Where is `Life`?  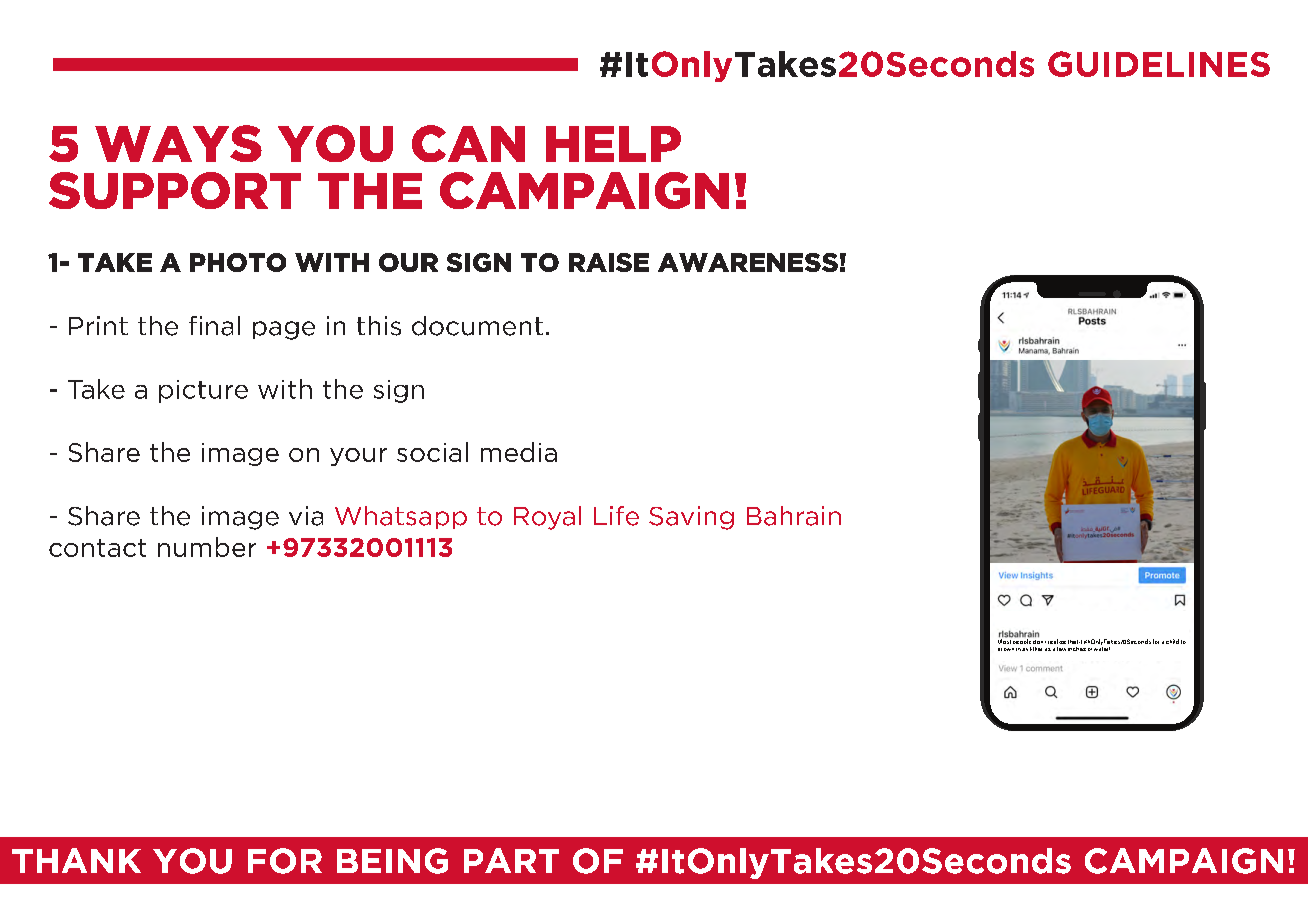
Life is located at coordinates (616, 516).
